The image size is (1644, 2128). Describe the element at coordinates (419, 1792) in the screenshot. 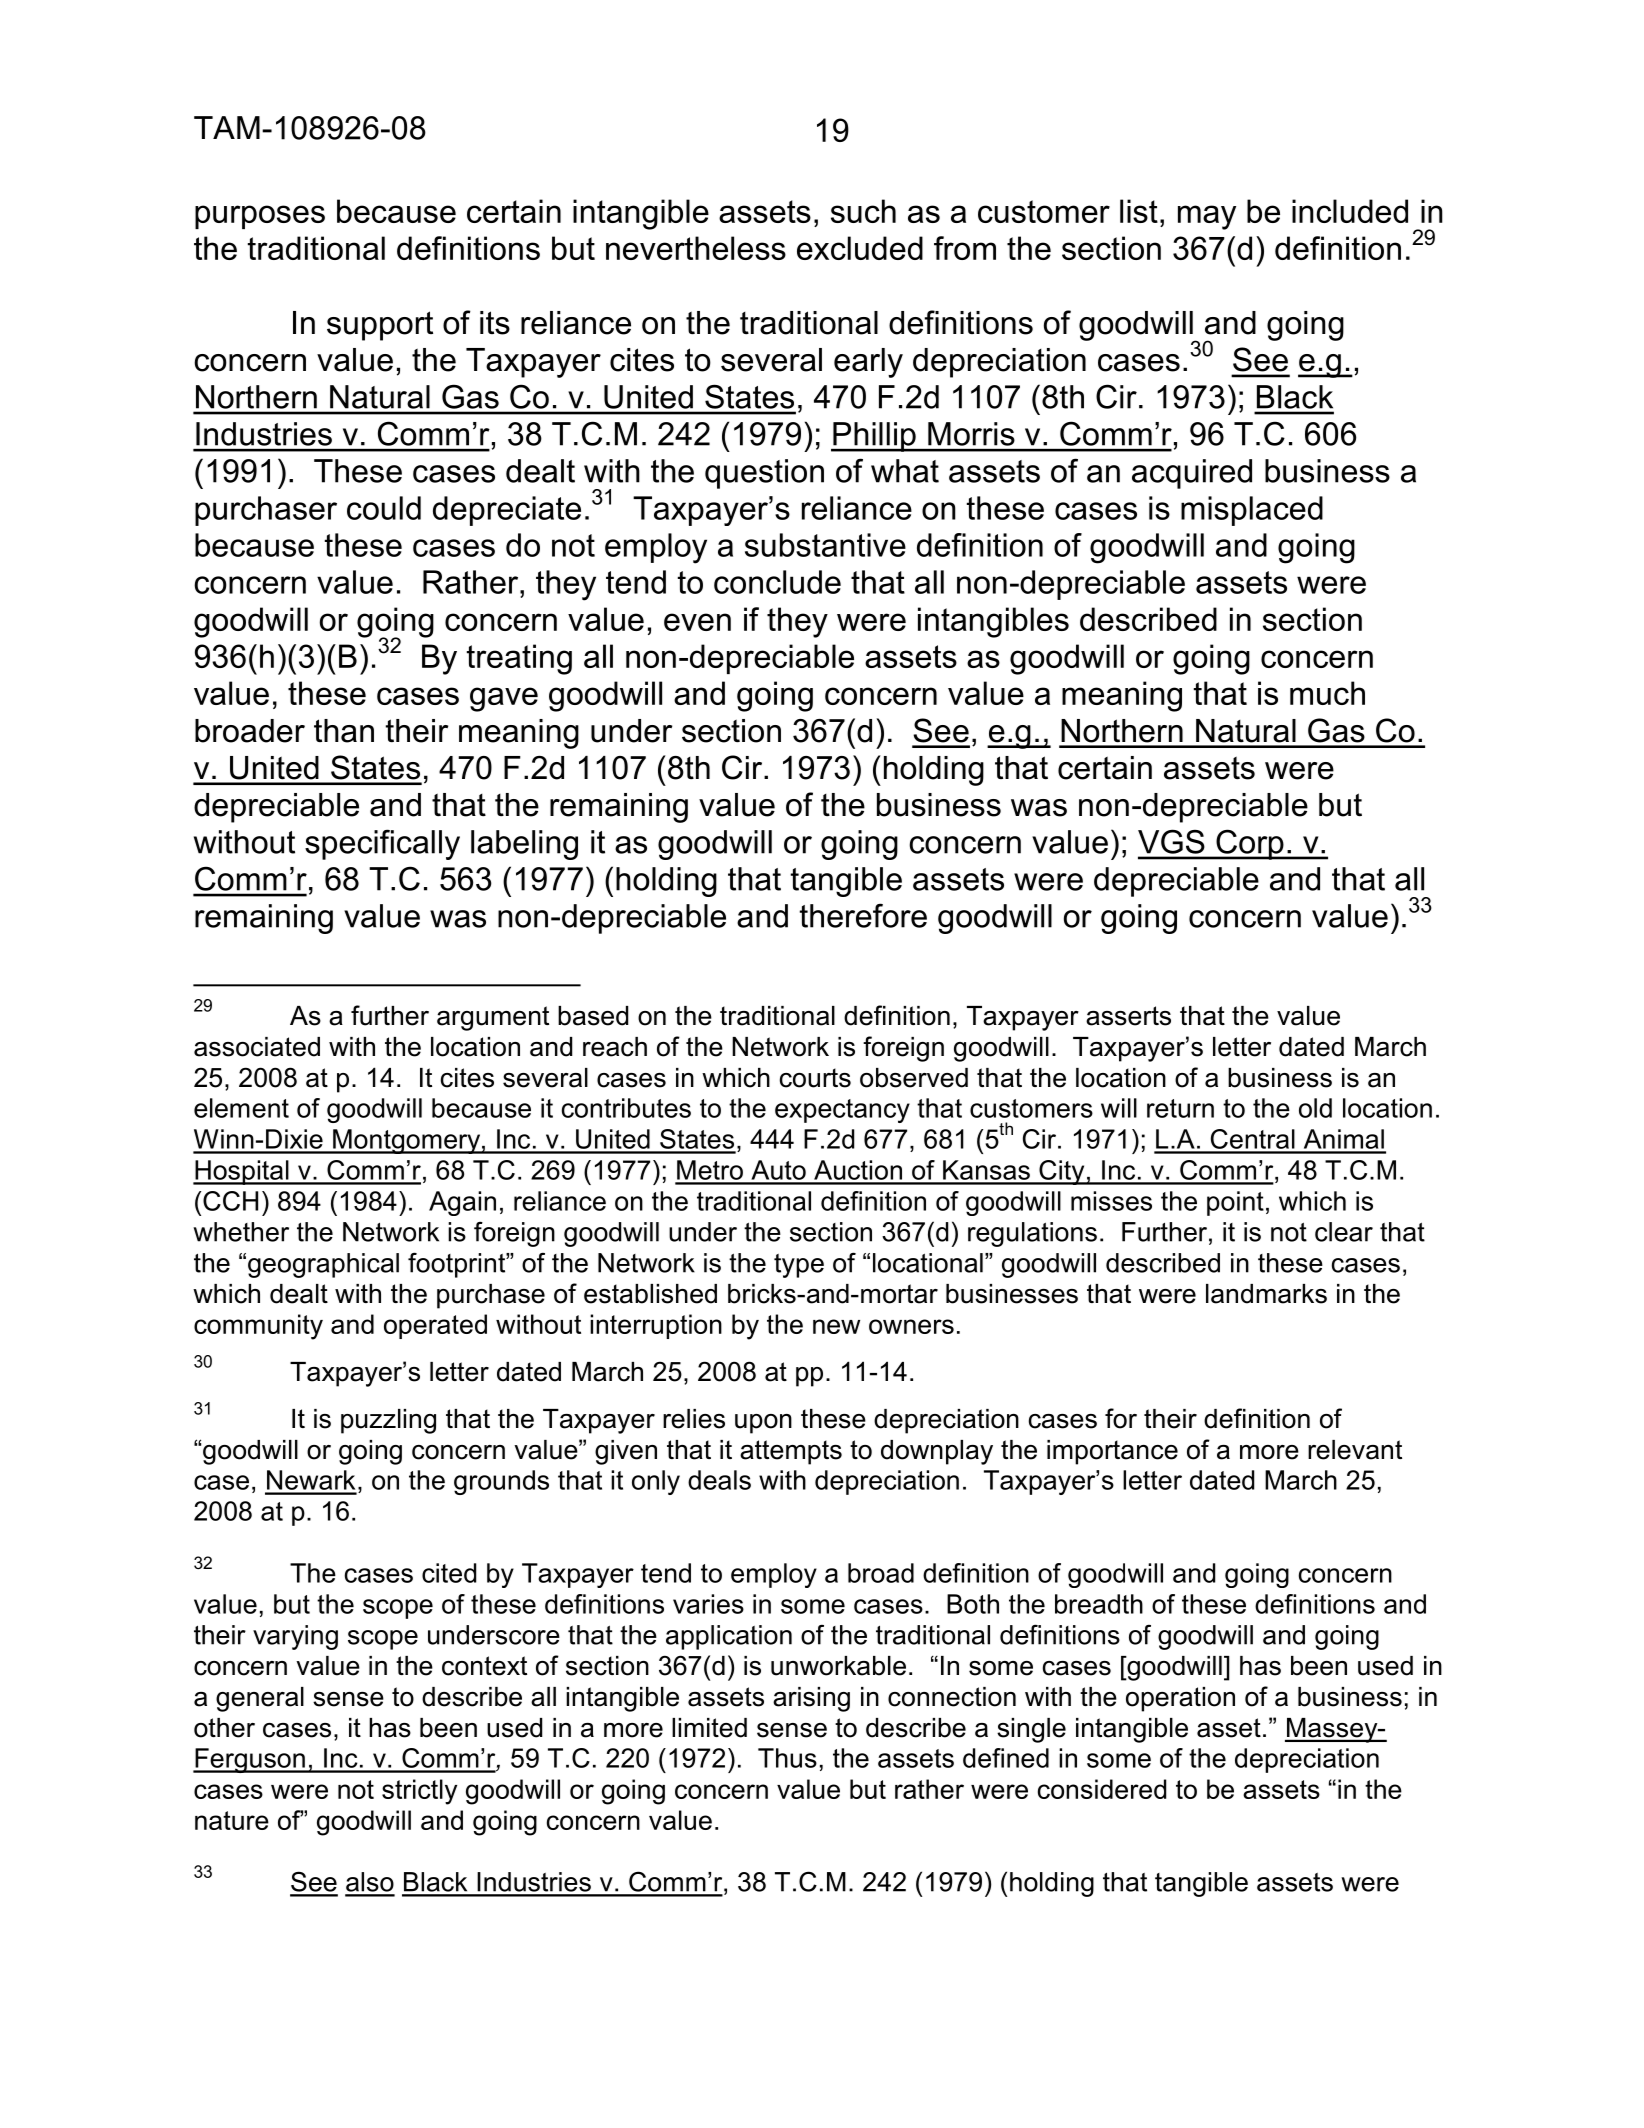

I see `strictly` at that location.
